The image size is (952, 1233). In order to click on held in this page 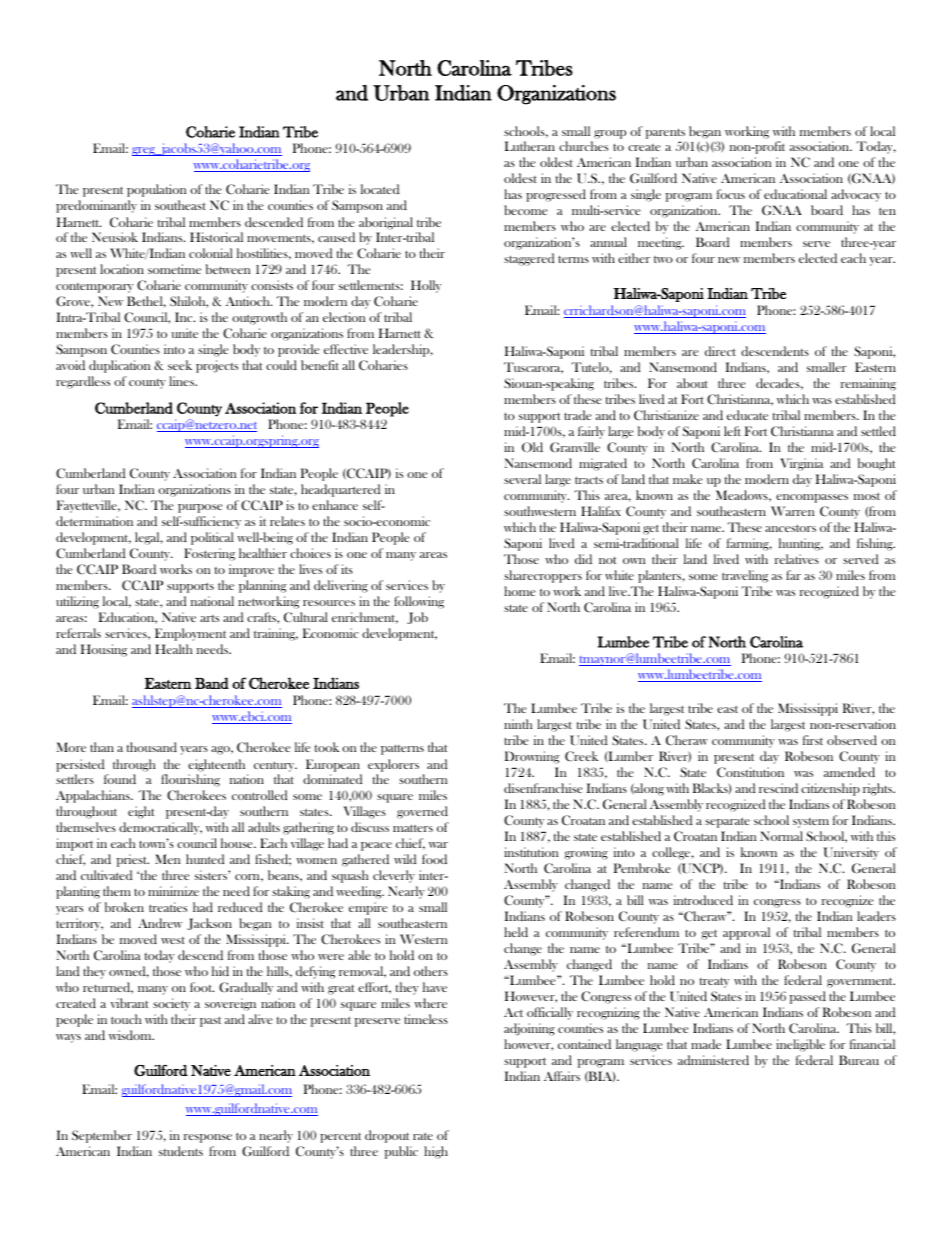, I will do `click(516, 932)`.
